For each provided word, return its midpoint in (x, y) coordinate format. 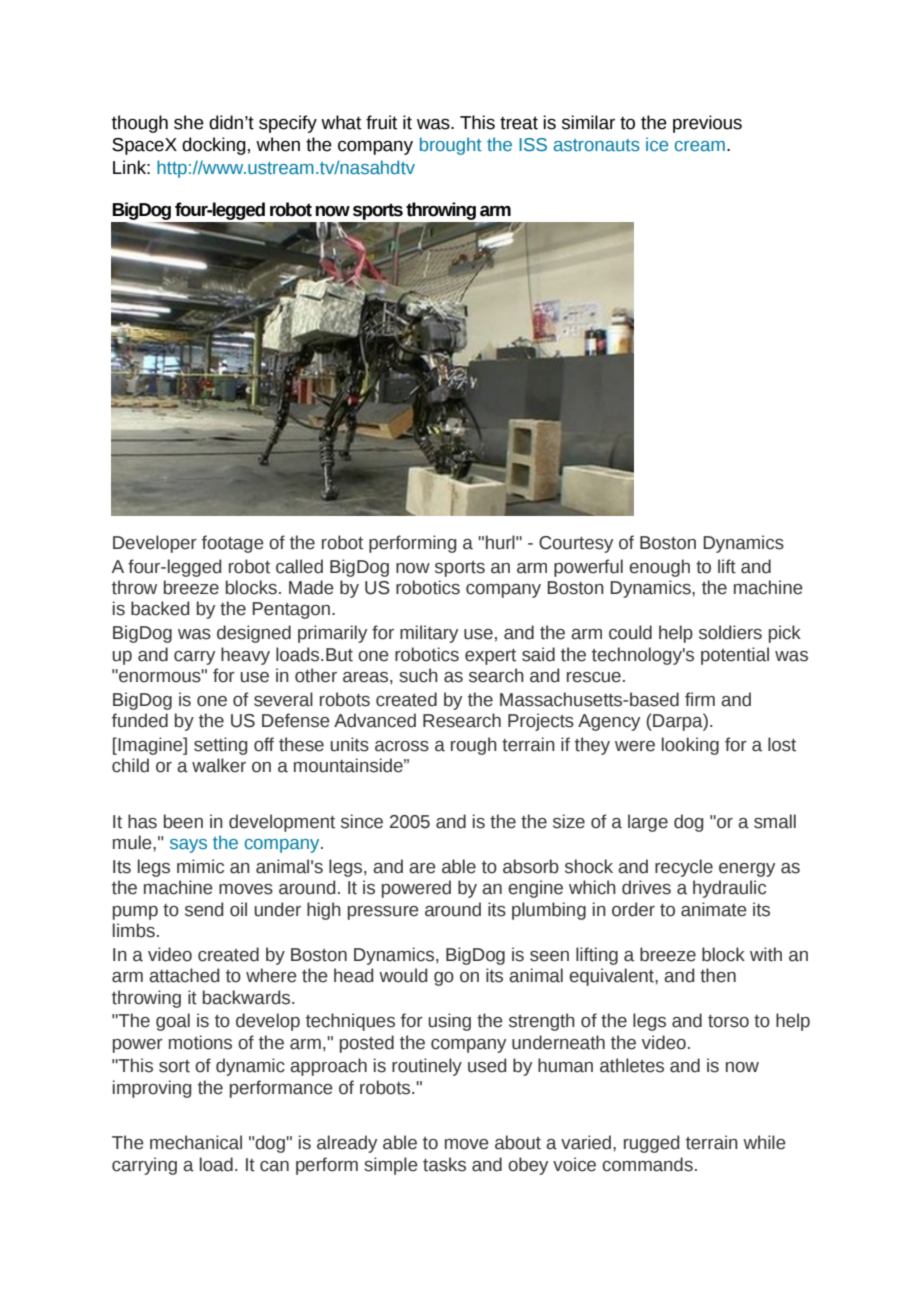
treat (519, 123)
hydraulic (729, 889)
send (204, 909)
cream (700, 146)
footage (233, 544)
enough (659, 568)
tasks (444, 1164)
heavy (245, 656)
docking (214, 146)
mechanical (196, 1142)
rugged (652, 1144)
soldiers (730, 632)
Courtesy (576, 544)
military (429, 634)
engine (535, 889)
